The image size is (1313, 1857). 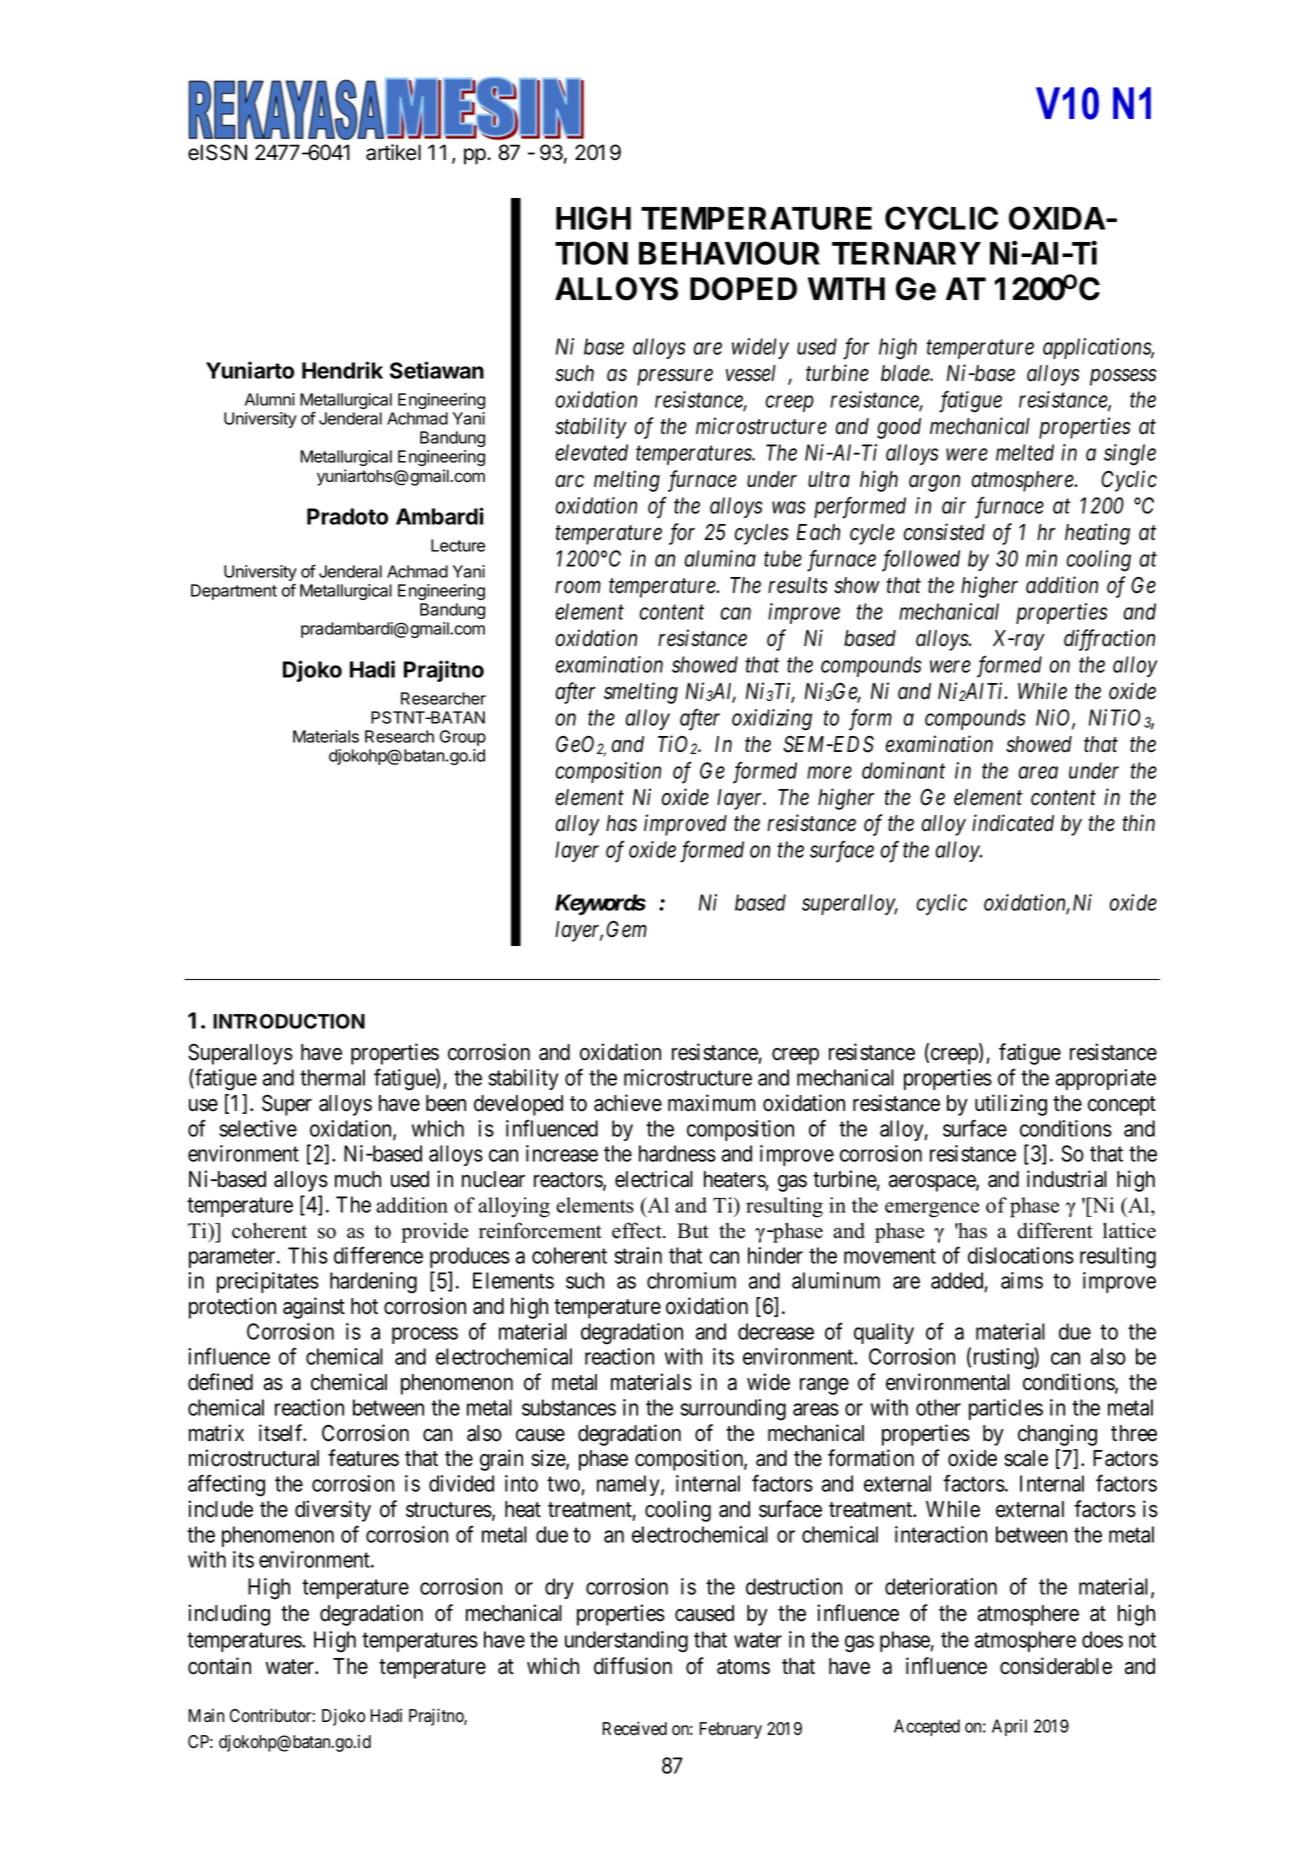 What do you see at coordinates (772, 720) in the screenshot?
I see `oxidizing` at bounding box center [772, 720].
